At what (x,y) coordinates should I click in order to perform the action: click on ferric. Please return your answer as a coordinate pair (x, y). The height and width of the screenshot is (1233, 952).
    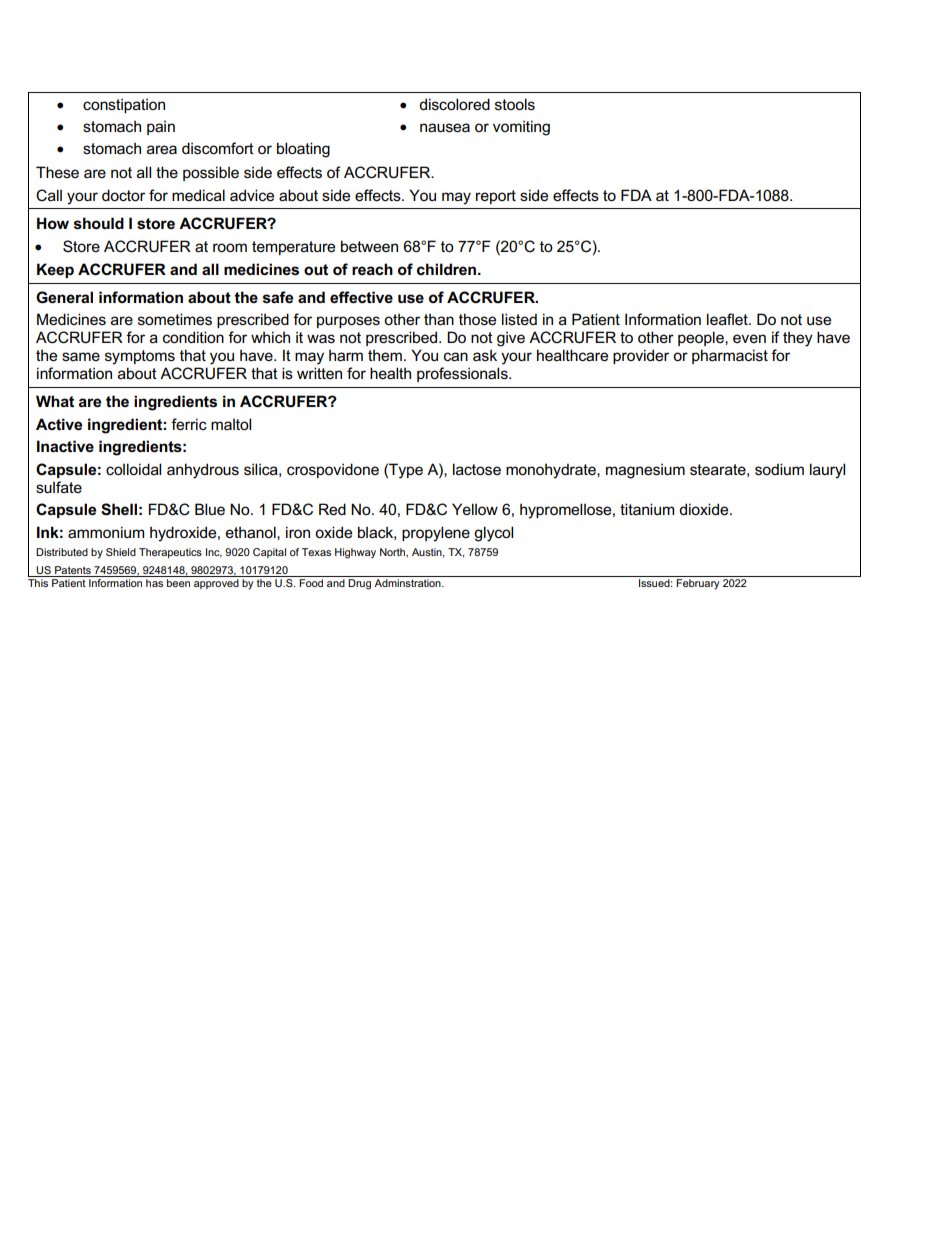
    Looking at the image, I should click on (189, 424).
